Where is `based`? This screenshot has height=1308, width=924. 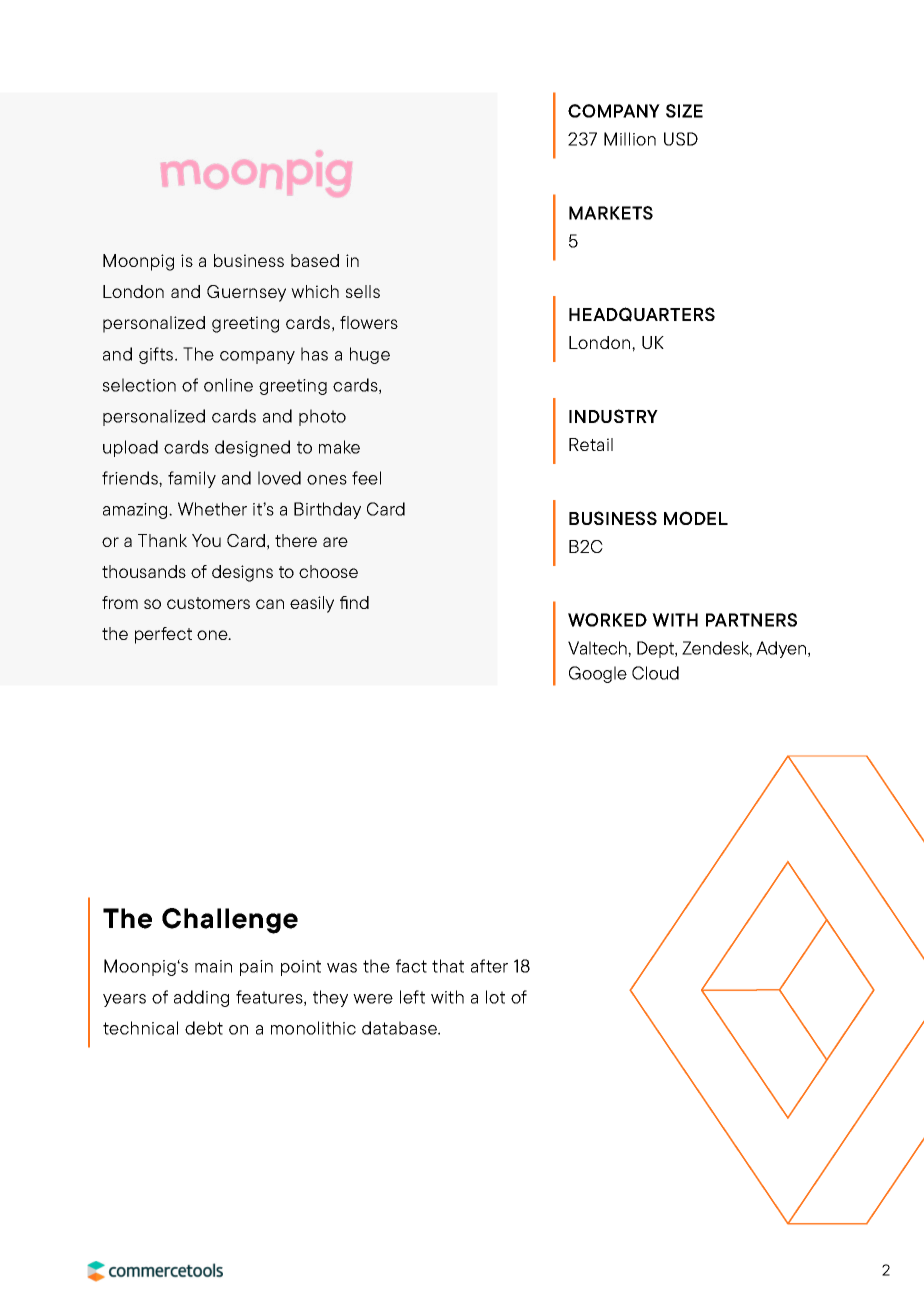
based is located at coordinates (315, 260).
